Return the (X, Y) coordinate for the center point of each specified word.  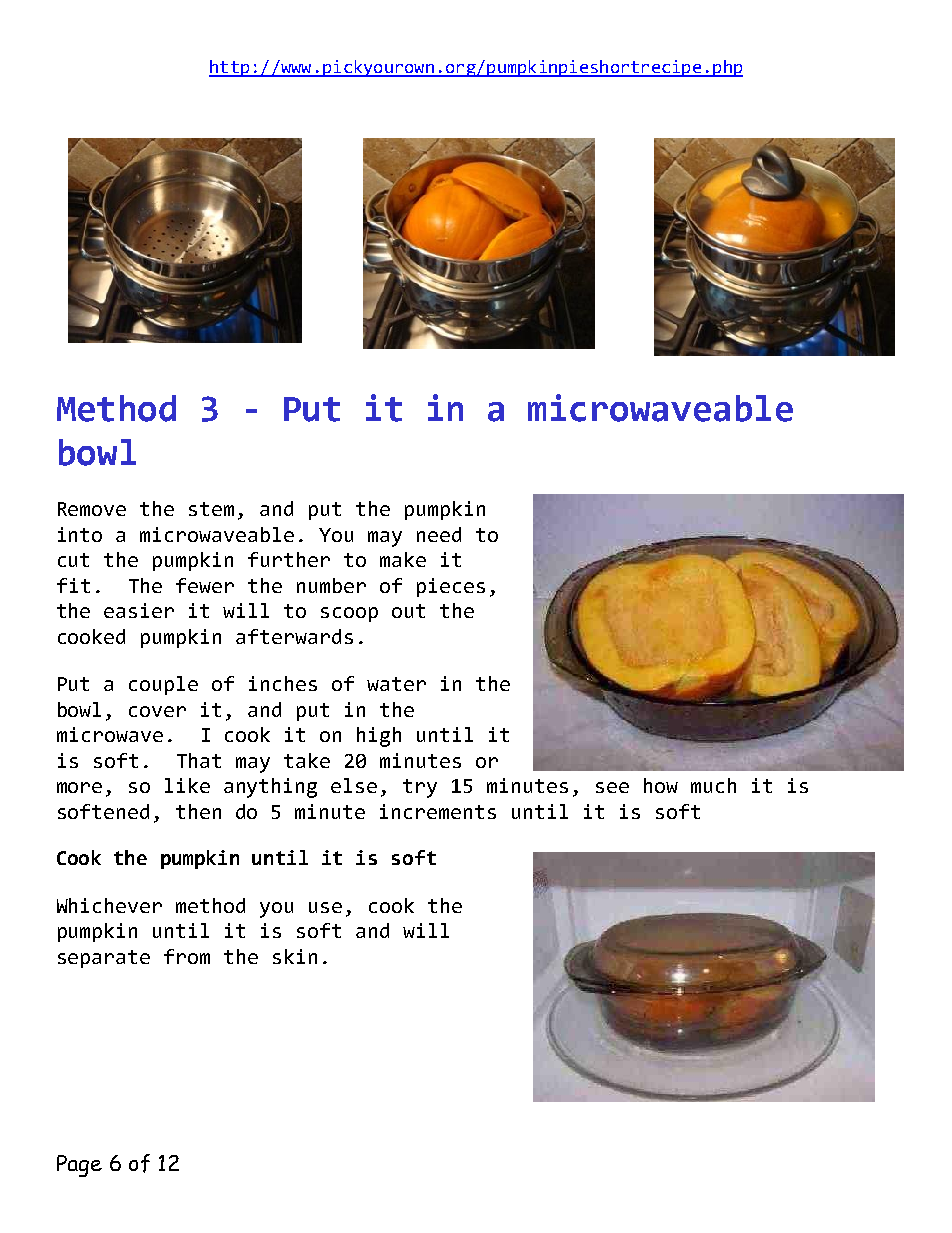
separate (104, 959)
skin (295, 956)
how (661, 785)
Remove (92, 509)
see (612, 787)
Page (79, 1166)
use (325, 907)
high (379, 737)
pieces (451, 587)
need (439, 534)
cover (157, 711)
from (187, 956)
